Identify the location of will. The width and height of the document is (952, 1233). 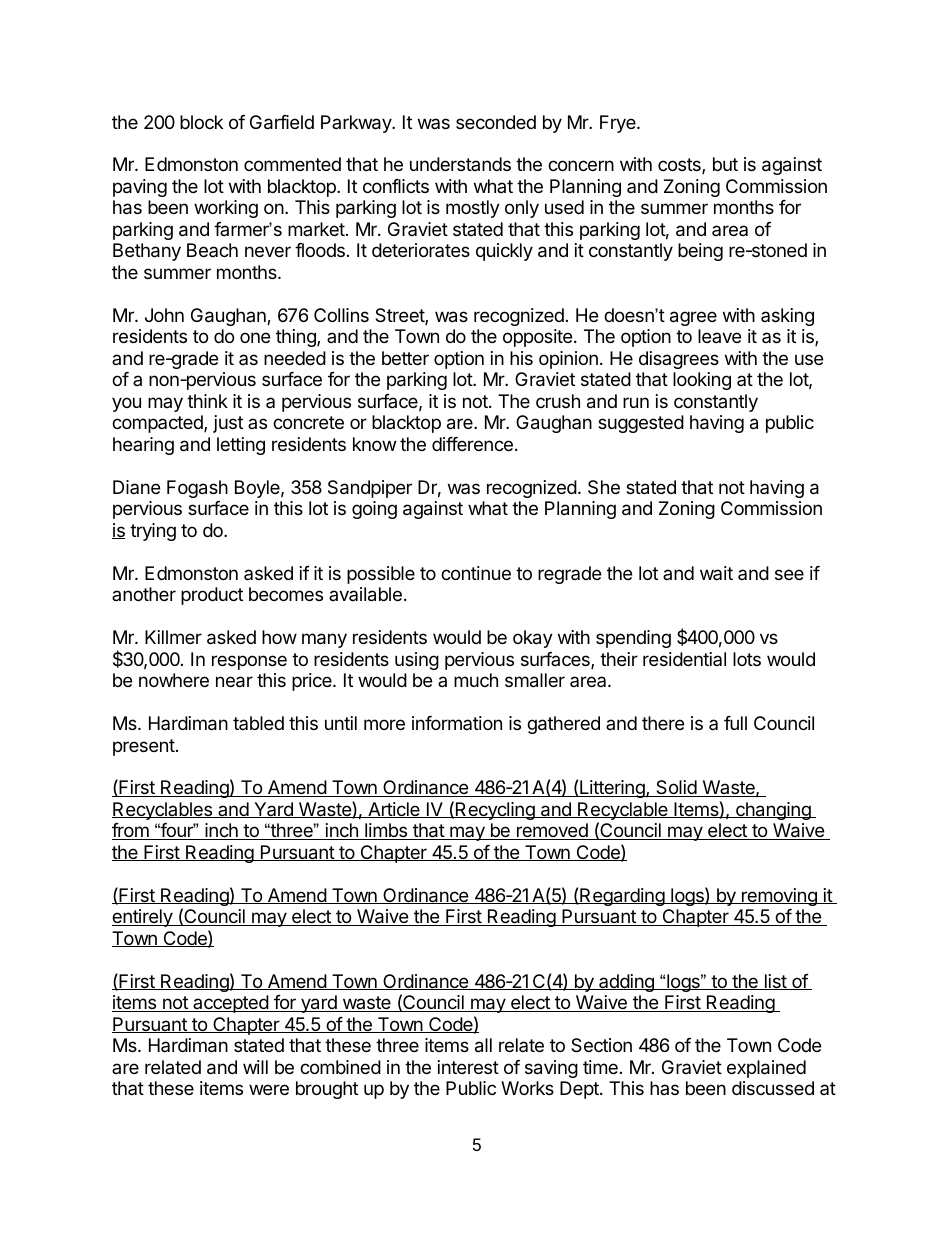
(255, 1067).
